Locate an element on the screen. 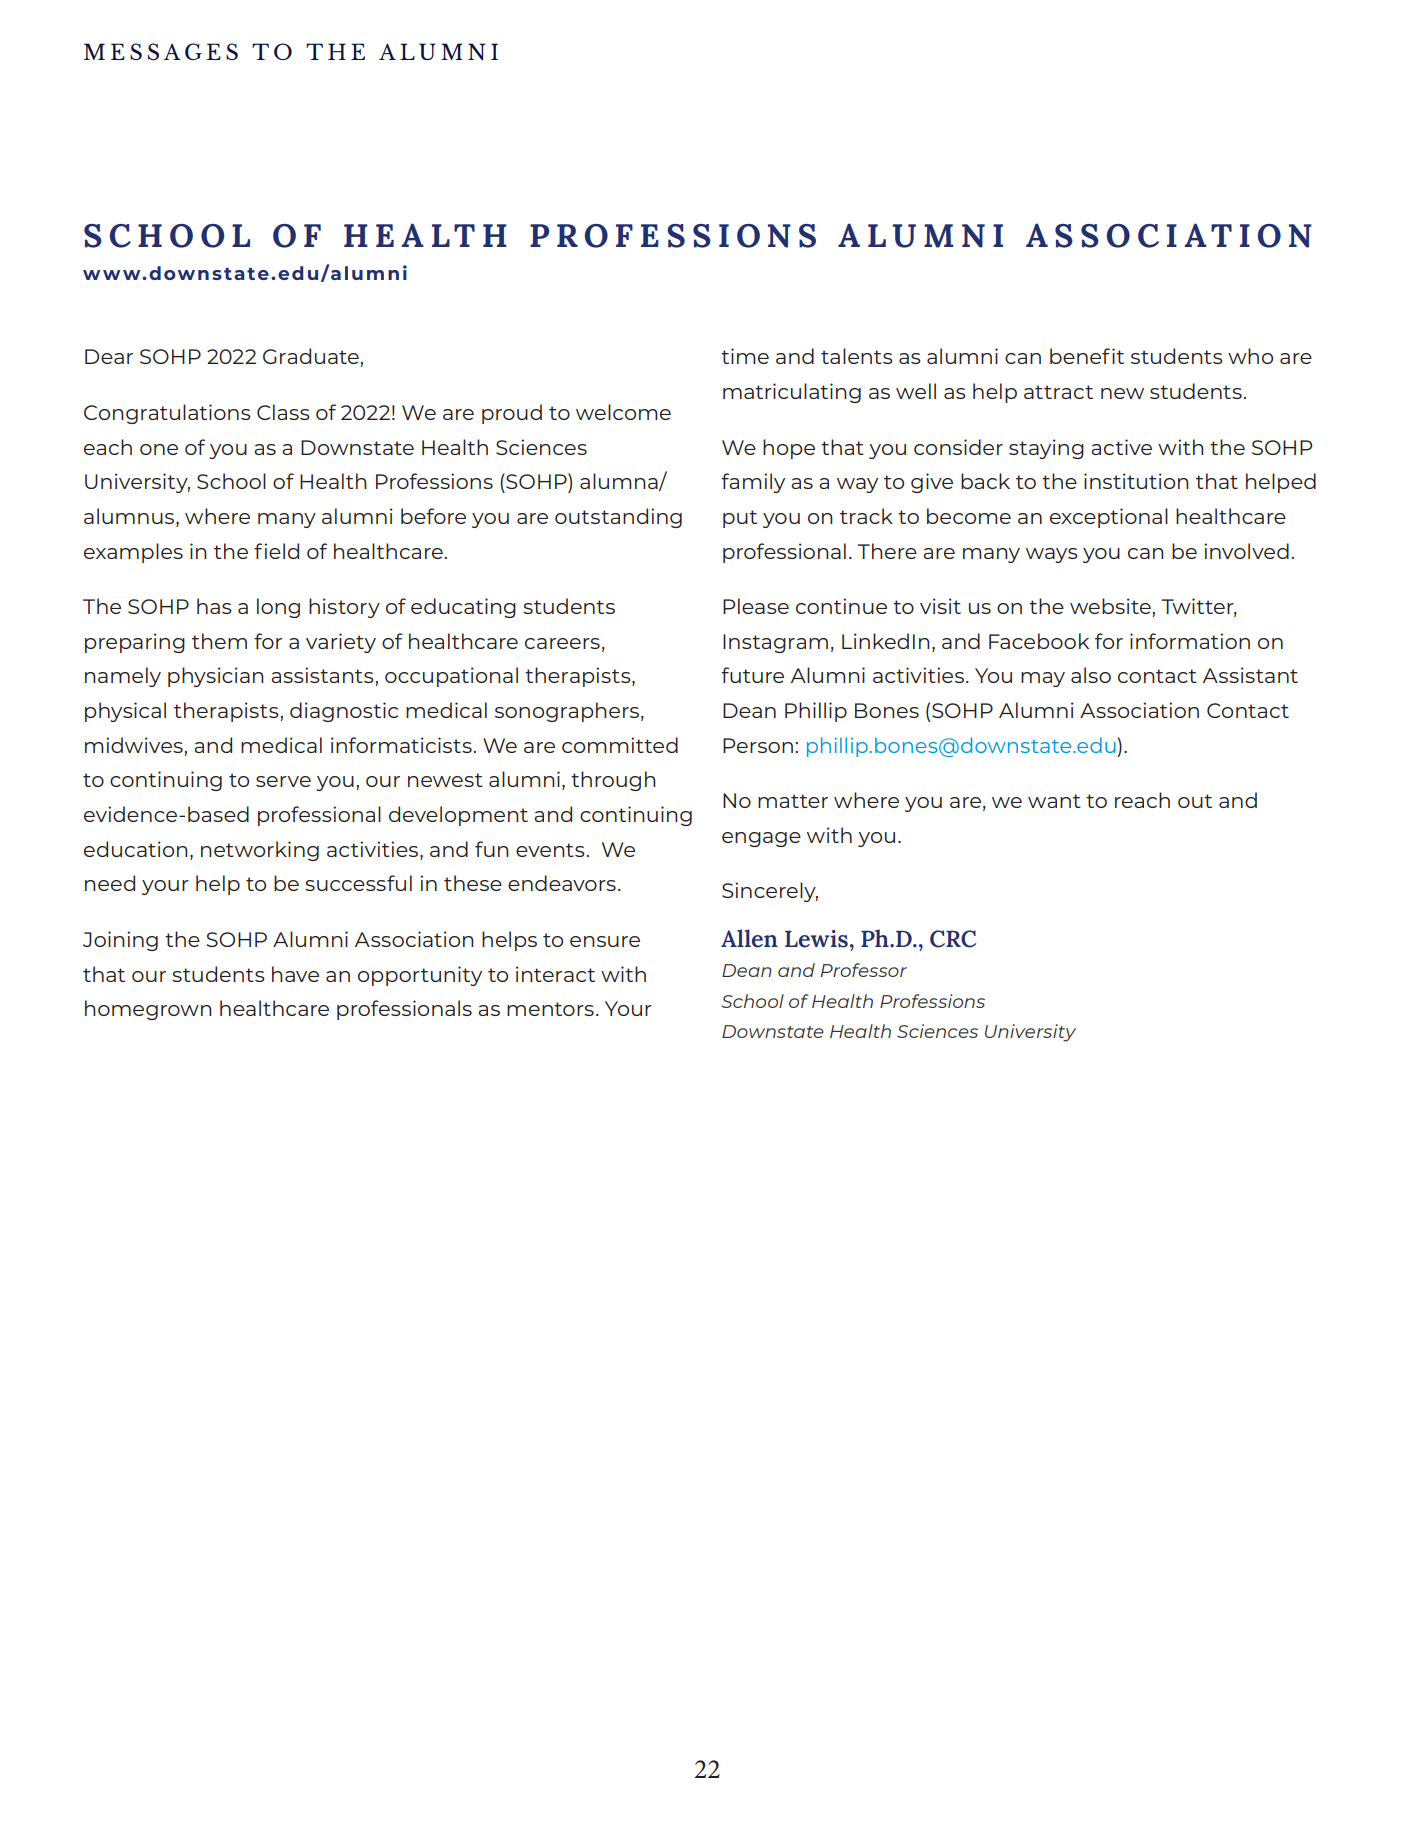  time is located at coordinates (745, 356).
